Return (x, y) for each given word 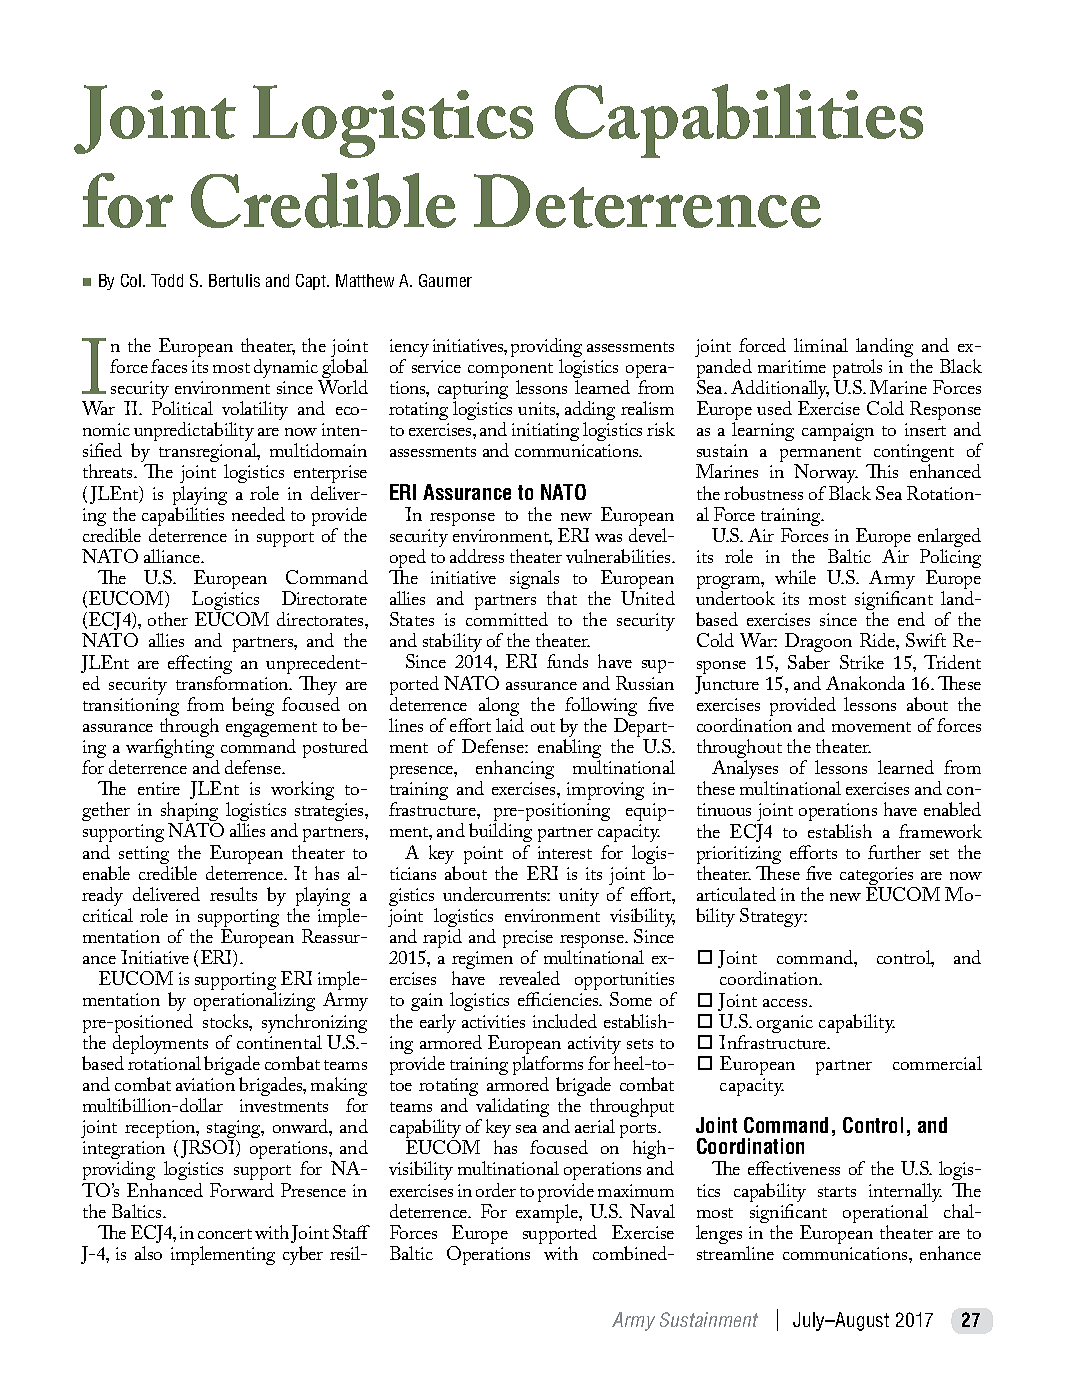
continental (279, 1042)
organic (785, 1024)
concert (225, 1234)
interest (565, 852)
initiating (545, 432)
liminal (821, 345)
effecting (200, 666)
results (233, 894)
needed (258, 514)
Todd (167, 280)
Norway (826, 475)
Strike (862, 662)
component (510, 372)
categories (878, 877)
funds (567, 661)
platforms (548, 1067)
